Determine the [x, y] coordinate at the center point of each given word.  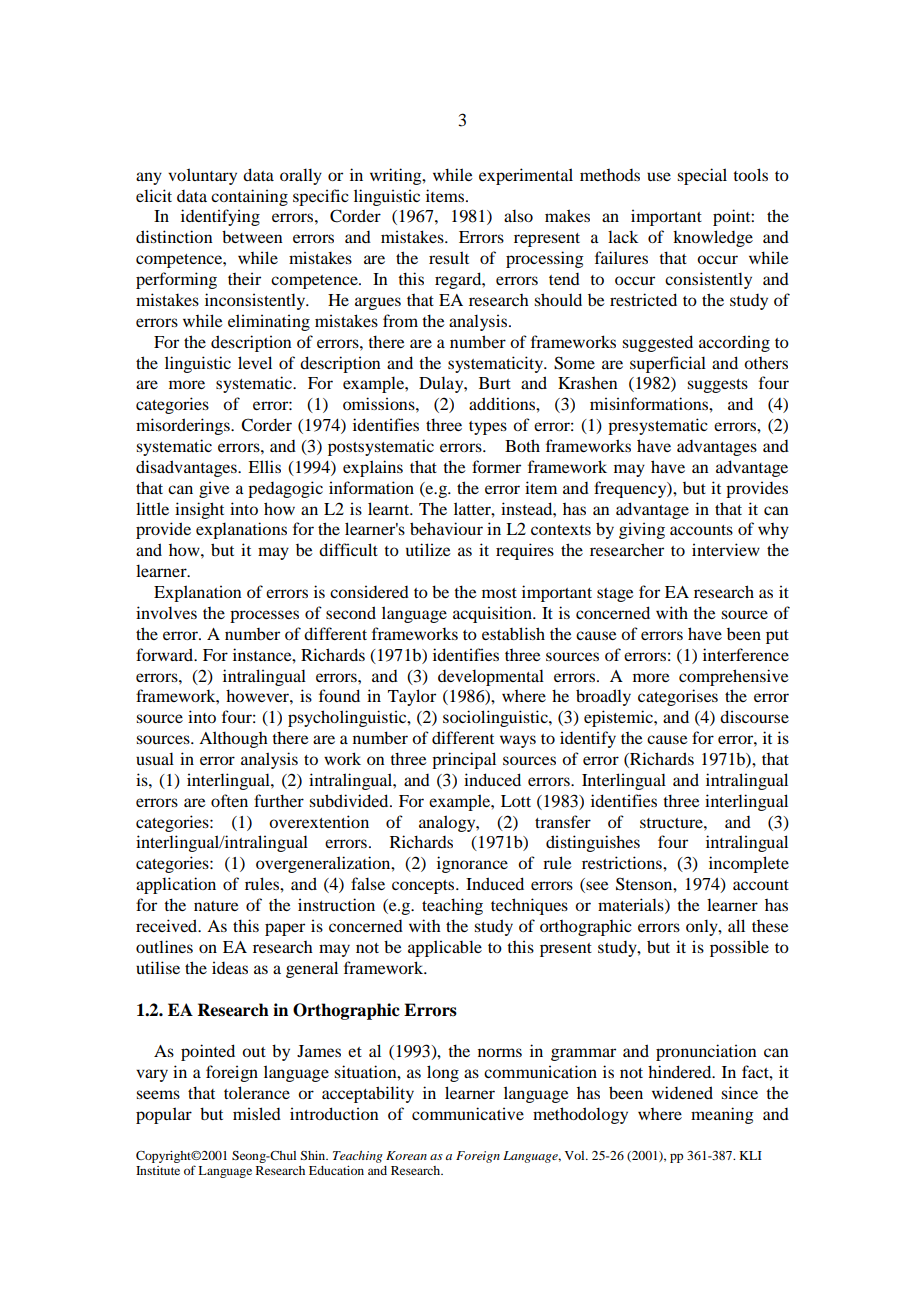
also [518, 215]
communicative [468, 1113]
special [702, 176]
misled [257, 1113]
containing [249, 197]
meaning [722, 1115]
